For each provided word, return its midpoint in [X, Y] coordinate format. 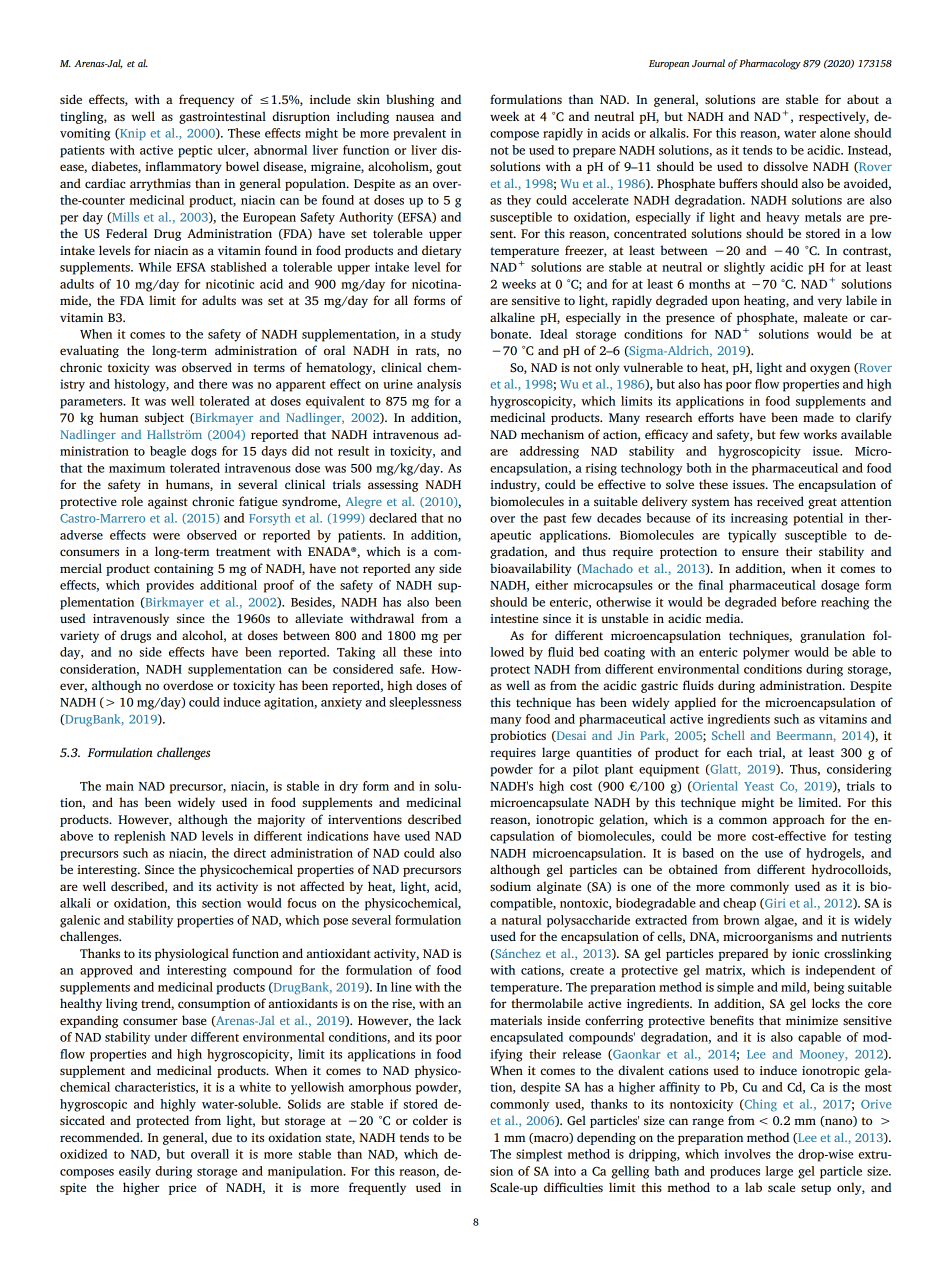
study [446, 335]
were [166, 536]
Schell [728, 735]
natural [521, 920]
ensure [760, 552]
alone [835, 133]
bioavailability [530, 569]
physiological [192, 954]
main [120, 786]
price [182, 1189]
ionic [805, 953]
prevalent [419, 134]
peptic [195, 151]
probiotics [518, 736]
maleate [825, 317]
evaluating [89, 351]
